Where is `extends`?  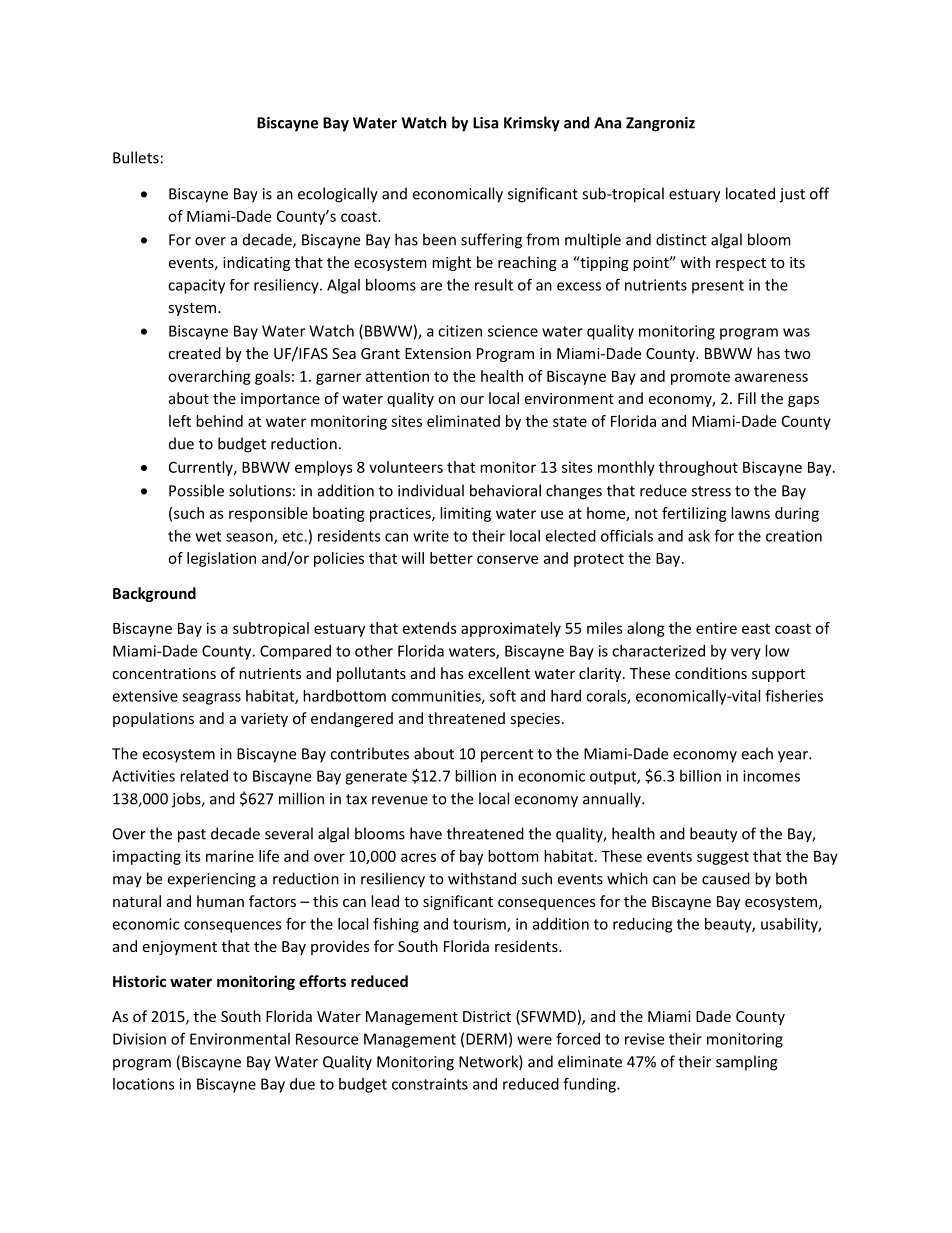 extends is located at coordinates (430, 628).
